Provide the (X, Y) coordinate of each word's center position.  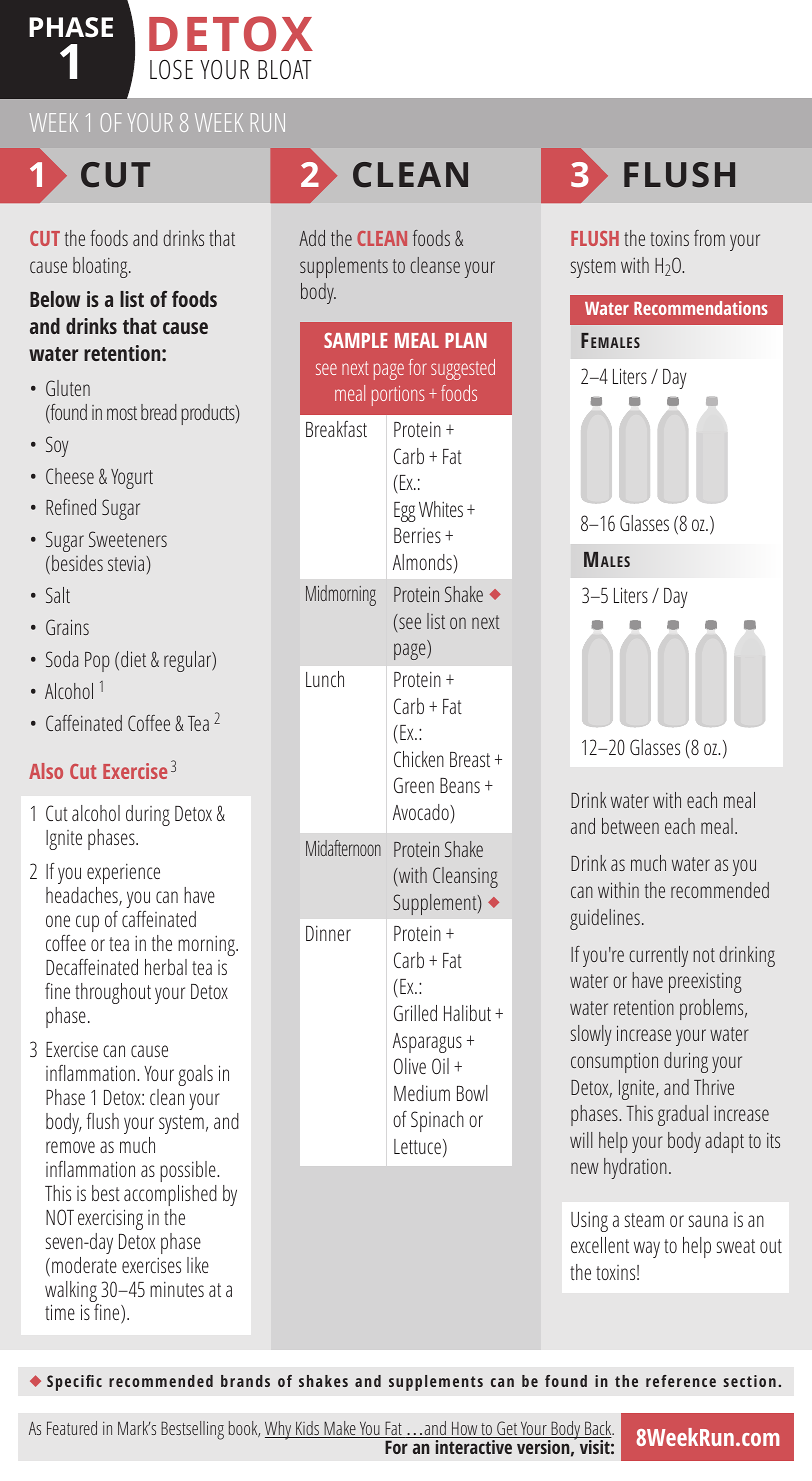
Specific (74, 1383)
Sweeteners (128, 539)
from (709, 238)
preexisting (705, 983)
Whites (441, 509)
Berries (417, 535)
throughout (113, 993)
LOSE (171, 70)
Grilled (415, 1013)
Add (312, 238)
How (465, 1430)
